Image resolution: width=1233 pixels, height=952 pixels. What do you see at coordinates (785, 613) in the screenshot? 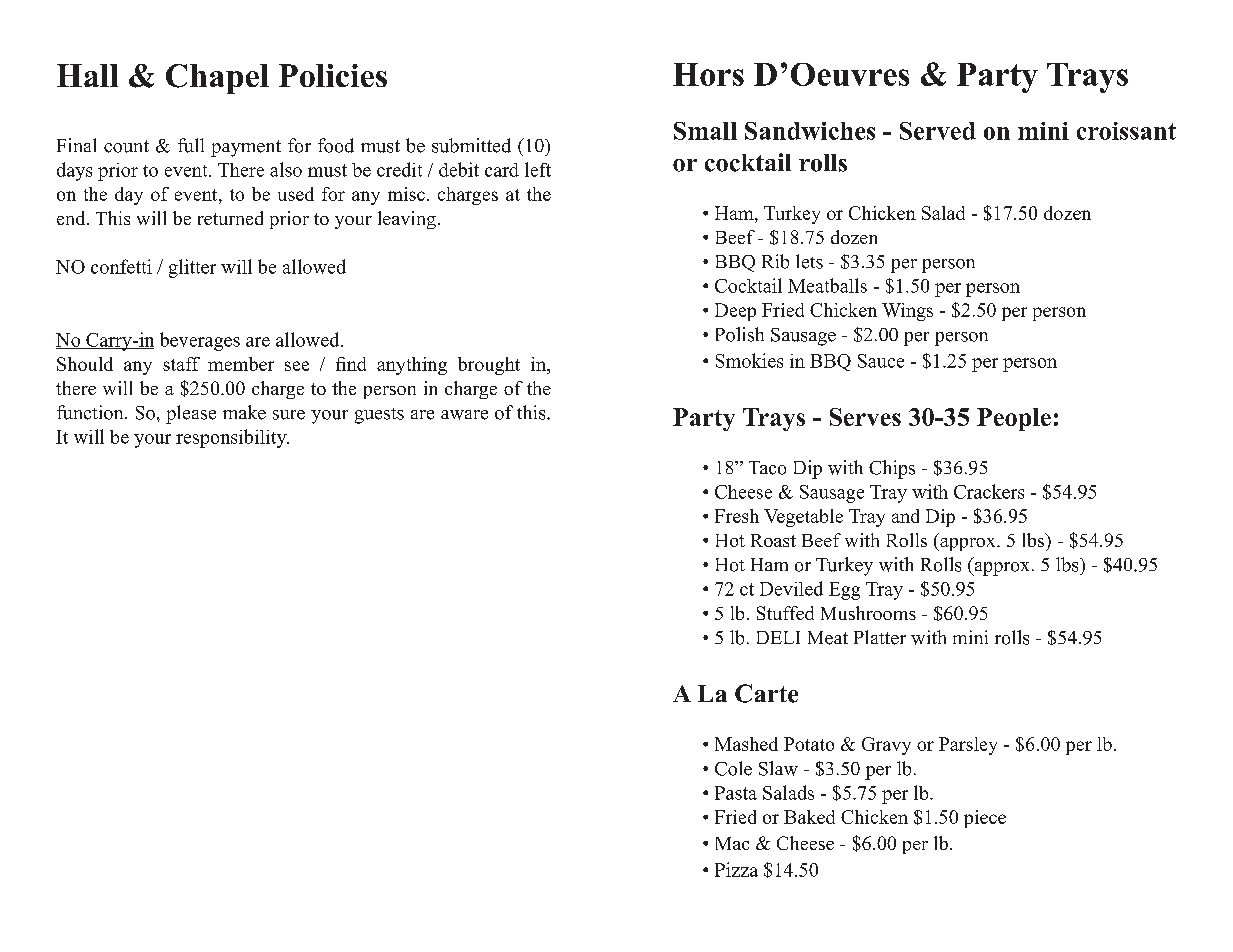
I see `Stuffed` at bounding box center [785, 613].
